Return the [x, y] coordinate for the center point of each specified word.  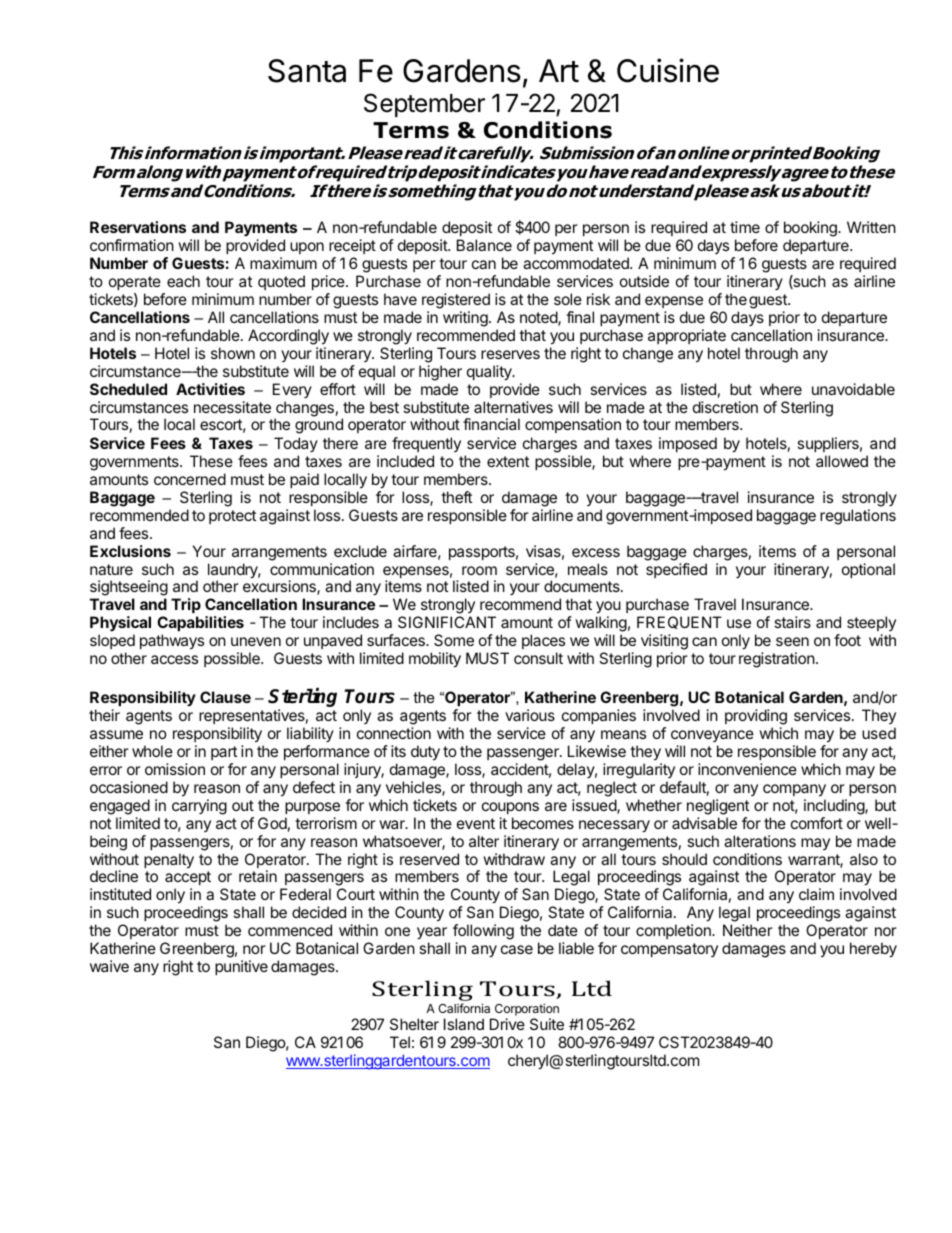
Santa [307, 71]
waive [109, 966]
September [424, 105]
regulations [858, 517]
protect [232, 517]
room [479, 570]
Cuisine [668, 70]
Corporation [527, 1009]
